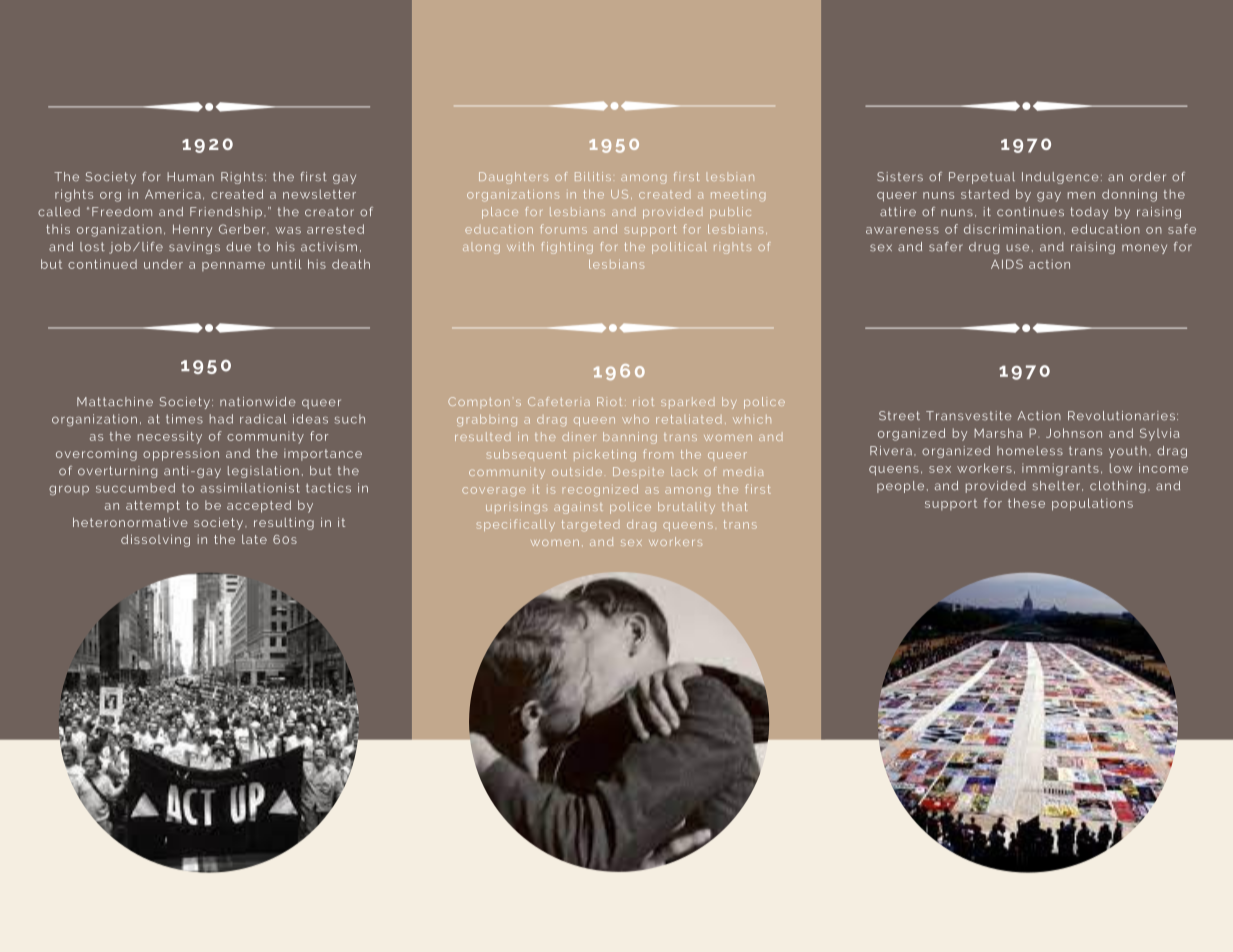 The height and width of the image is (952, 1233). I want to click on started, so click(985, 194).
